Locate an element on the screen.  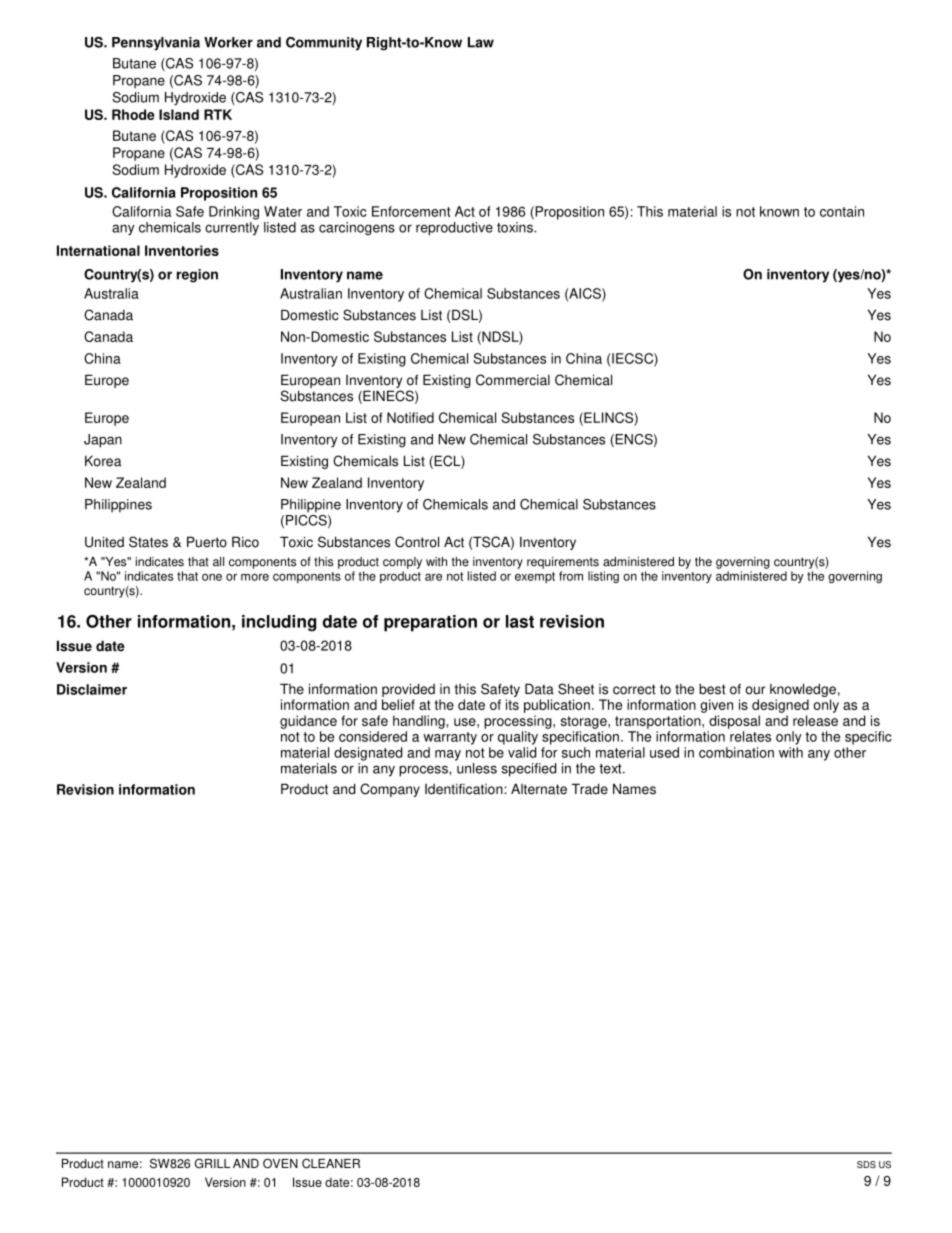
all is located at coordinates (218, 562).
